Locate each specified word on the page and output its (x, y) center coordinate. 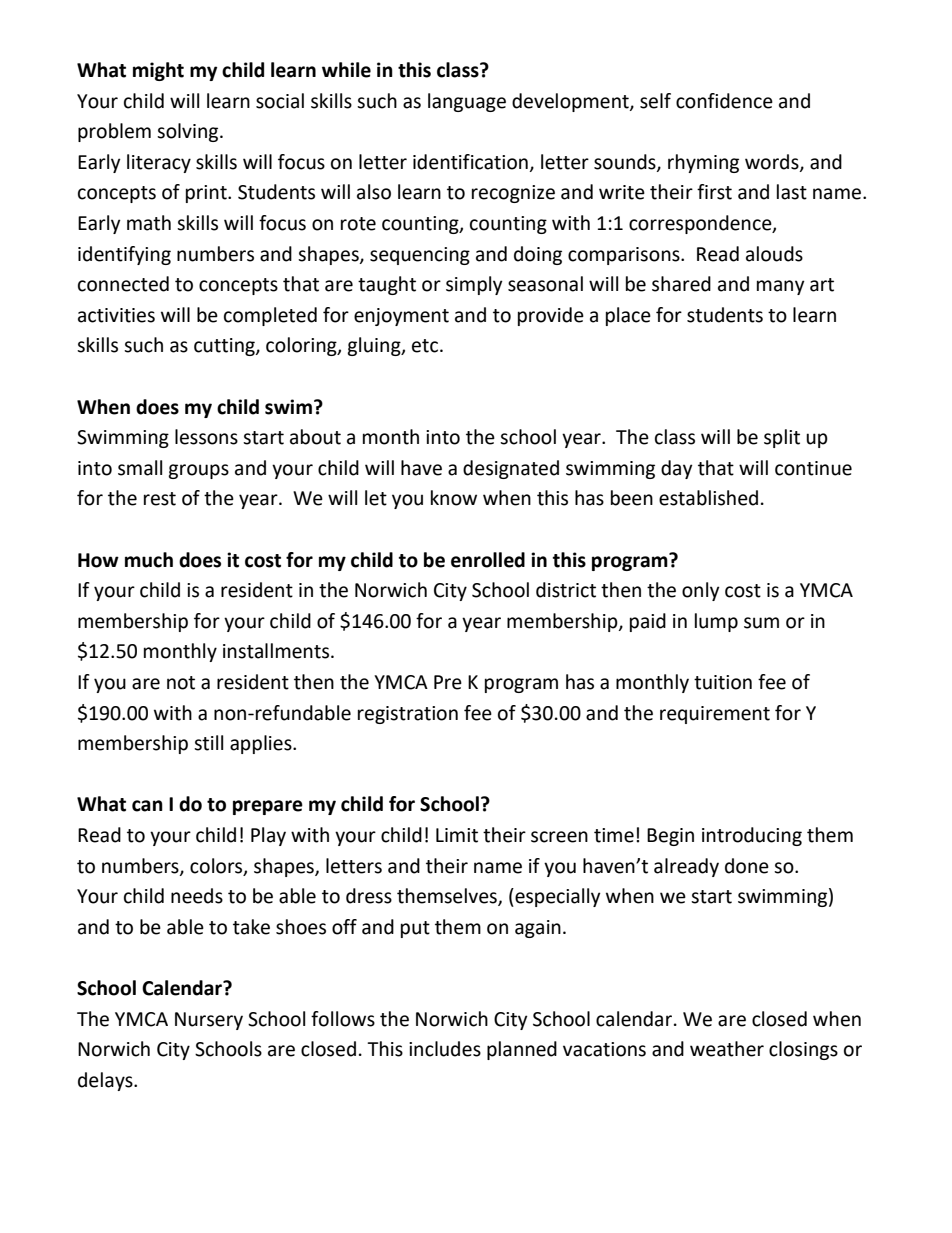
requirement (715, 715)
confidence (724, 101)
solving (189, 132)
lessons (206, 437)
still (208, 743)
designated (511, 469)
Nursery (209, 1021)
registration (408, 715)
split (782, 438)
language (467, 102)
